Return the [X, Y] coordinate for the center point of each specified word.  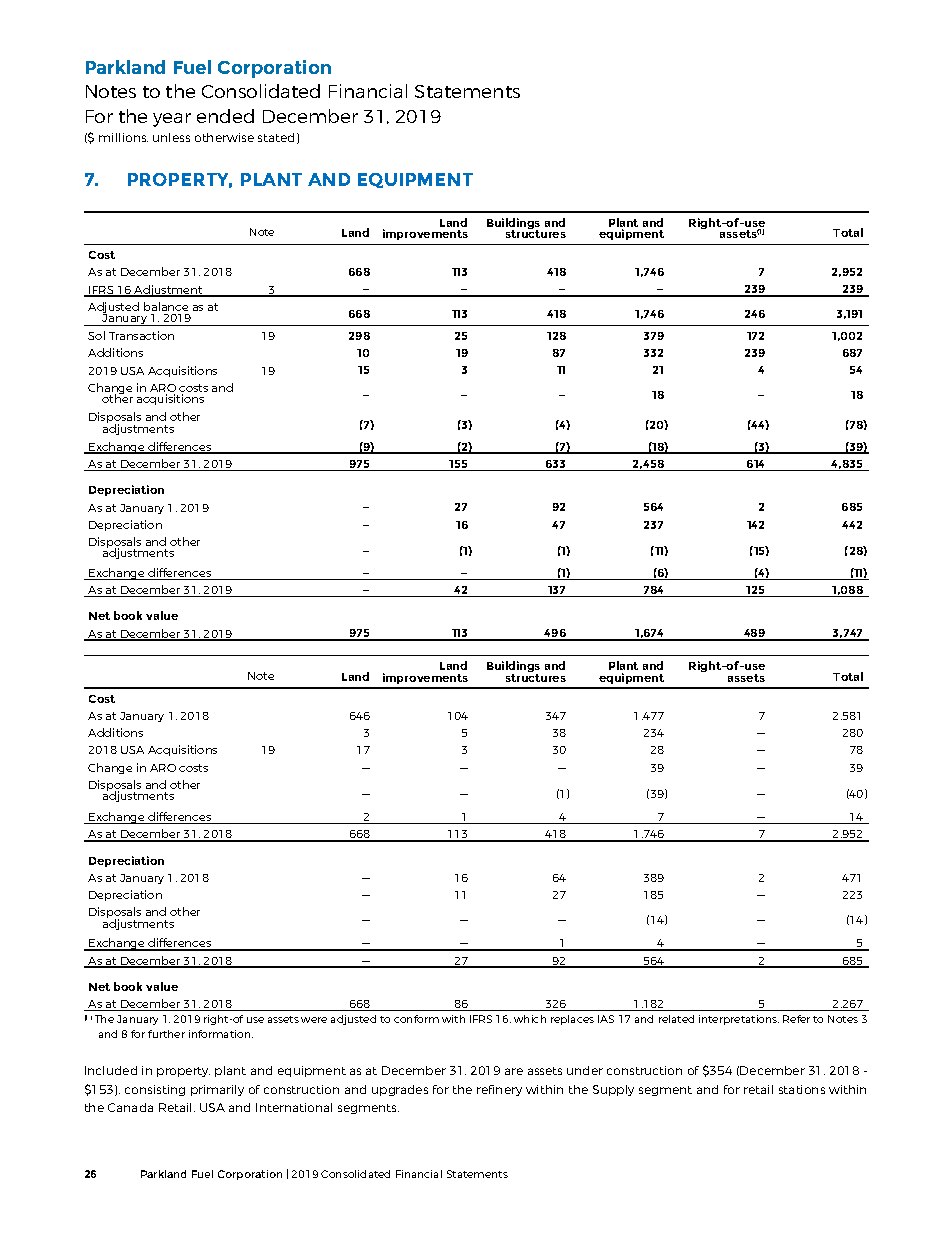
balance [166, 306]
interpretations [739, 1020]
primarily [217, 1090]
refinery [499, 1090]
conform [416, 1019]
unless [171, 137]
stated [276, 137]
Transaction [141, 335]
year [172, 120]
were [314, 1020]
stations [802, 1089]
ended [225, 116]
